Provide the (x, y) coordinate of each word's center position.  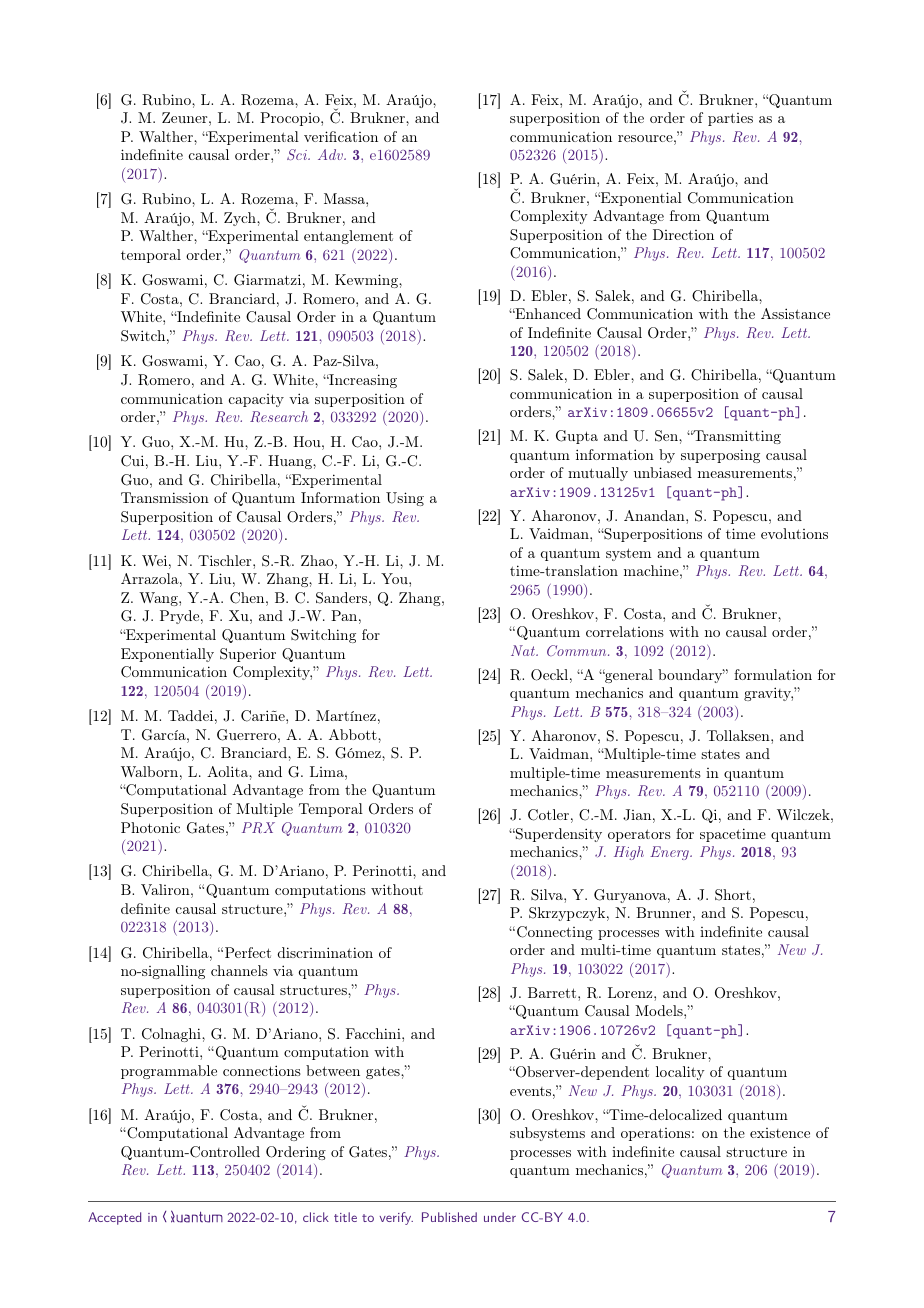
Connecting (555, 933)
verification (341, 136)
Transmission (165, 497)
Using (405, 499)
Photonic (150, 827)
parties (730, 119)
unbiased (663, 472)
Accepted (114, 1218)
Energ (670, 853)
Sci (298, 154)
